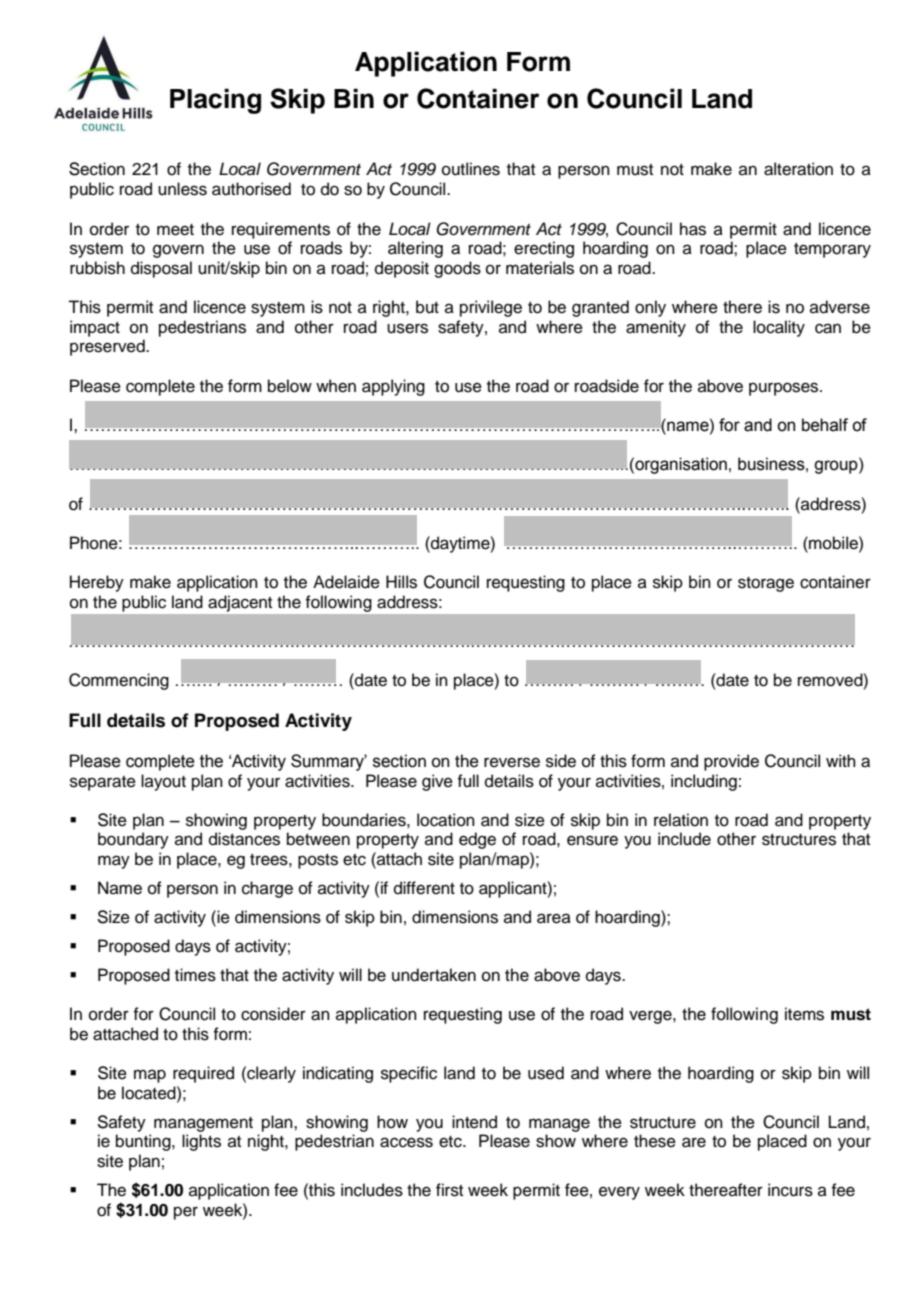  Describe the element at coordinates (215, 101) in the screenshot. I see `Placing` at that location.
